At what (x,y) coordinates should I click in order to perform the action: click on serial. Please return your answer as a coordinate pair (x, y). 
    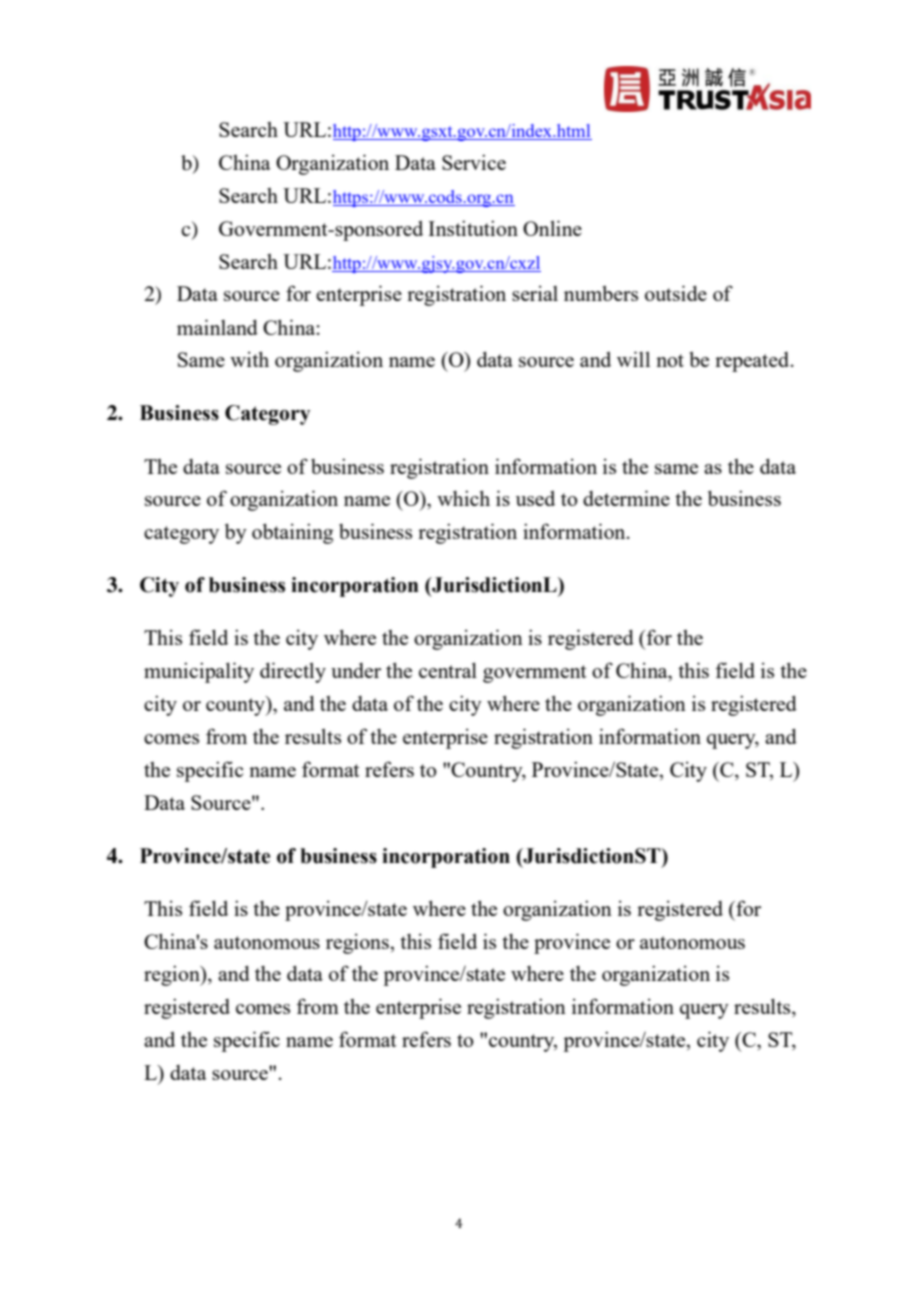
    Looking at the image, I should click on (535, 293).
